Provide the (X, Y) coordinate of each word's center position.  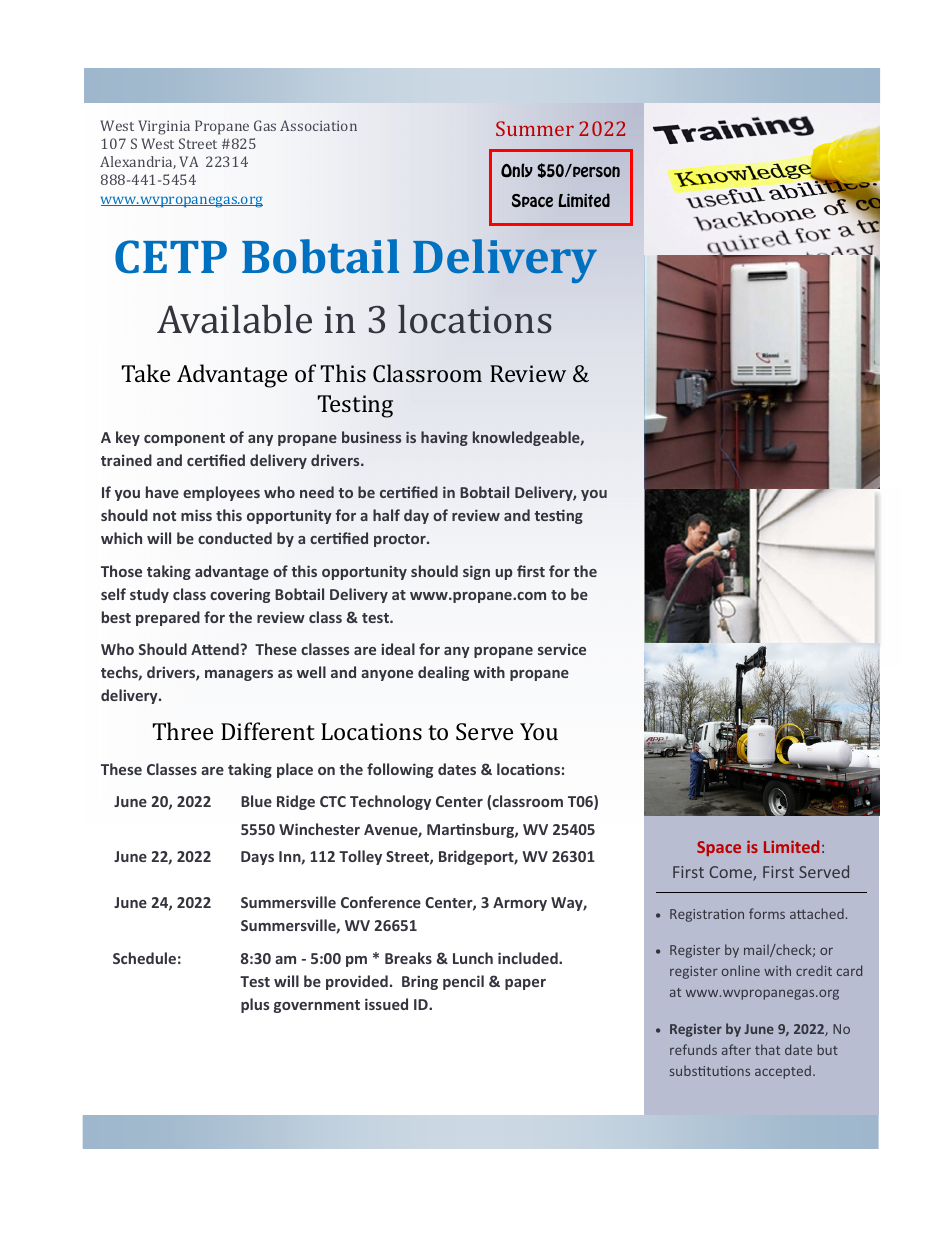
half (386, 515)
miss (196, 515)
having (444, 438)
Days (257, 858)
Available (234, 319)
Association (318, 125)
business (371, 437)
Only (517, 170)
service (562, 649)
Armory (520, 904)
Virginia (164, 127)
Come (732, 873)
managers (239, 675)
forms (767, 913)
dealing (443, 673)
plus (255, 1005)
